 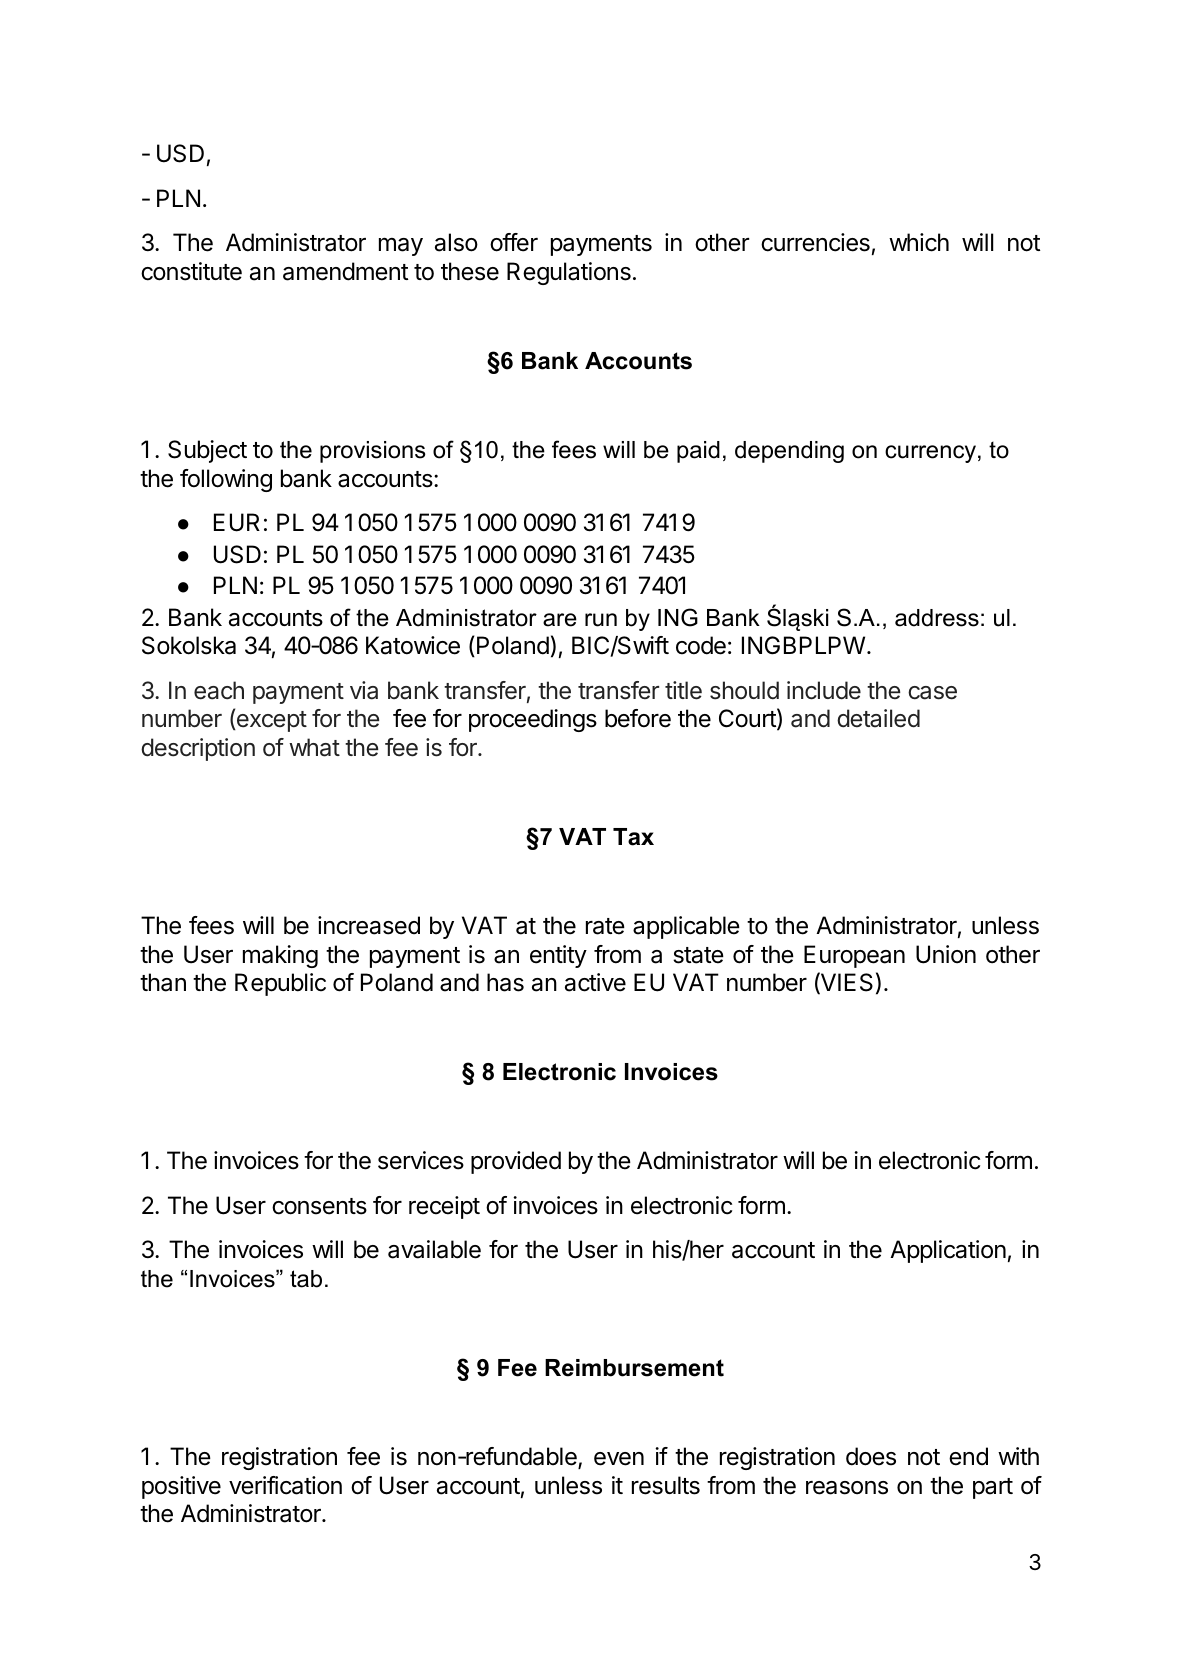 I want to click on which, so click(x=919, y=242).
